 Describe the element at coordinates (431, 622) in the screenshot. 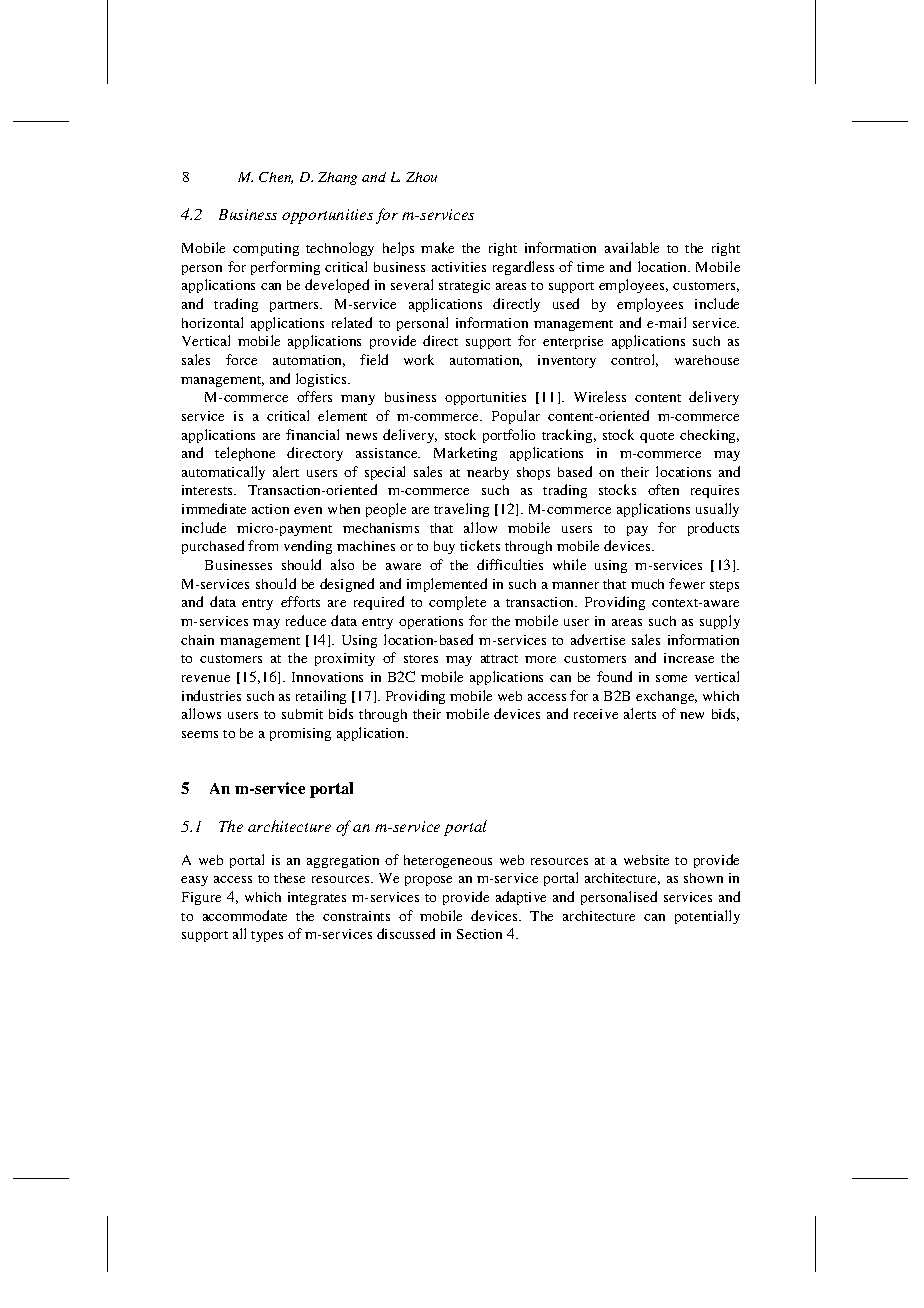

I see `operations` at that location.
